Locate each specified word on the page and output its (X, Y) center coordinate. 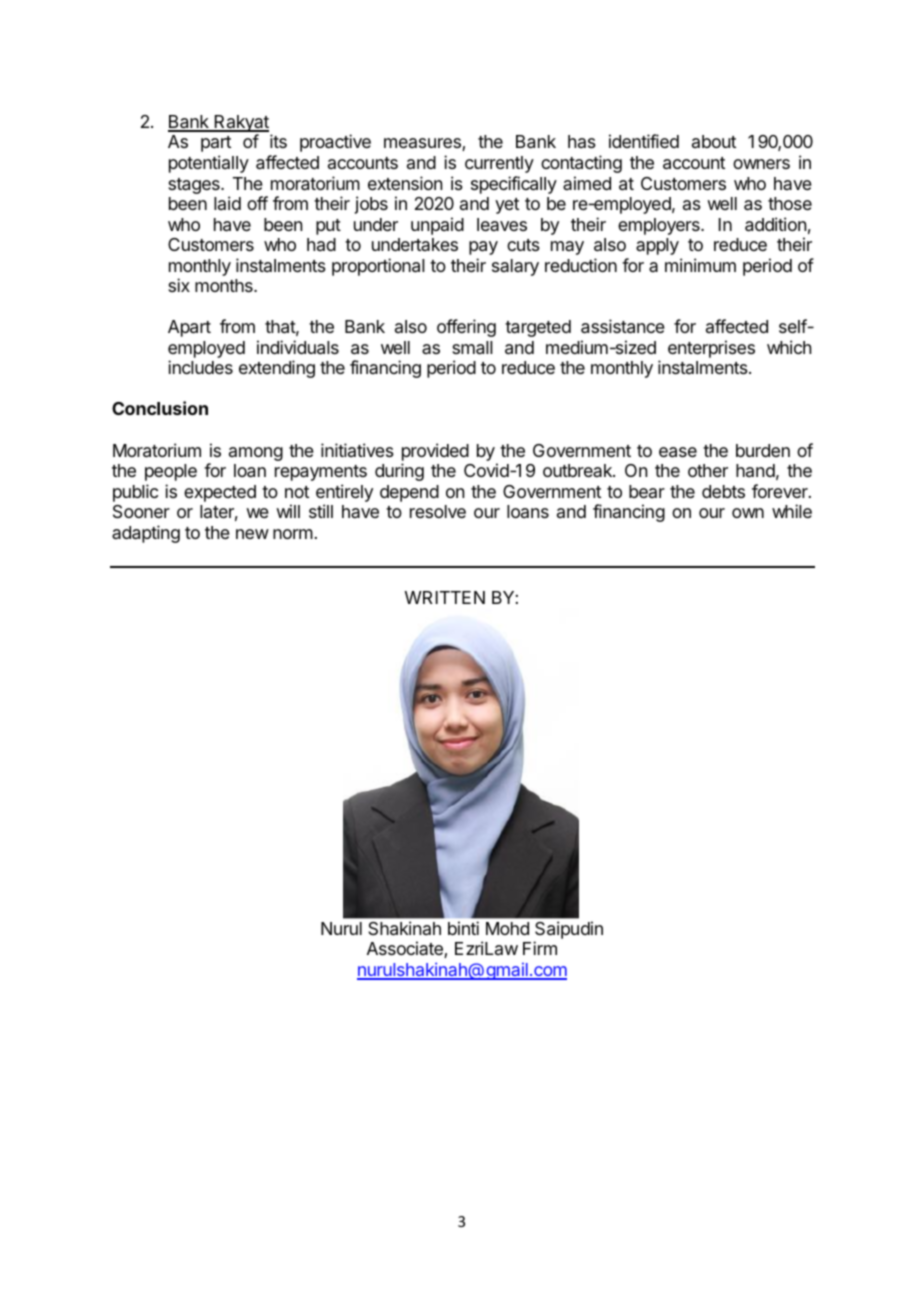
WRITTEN (445, 597)
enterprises (711, 349)
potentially (209, 164)
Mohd (507, 928)
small (472, 348)
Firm (540, 948)
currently (499, 164)
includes (200, 367)
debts (723, 491)
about (714, 141)
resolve (438, 511)
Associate (406, 949)
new (252, 534)
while (792, 511)
